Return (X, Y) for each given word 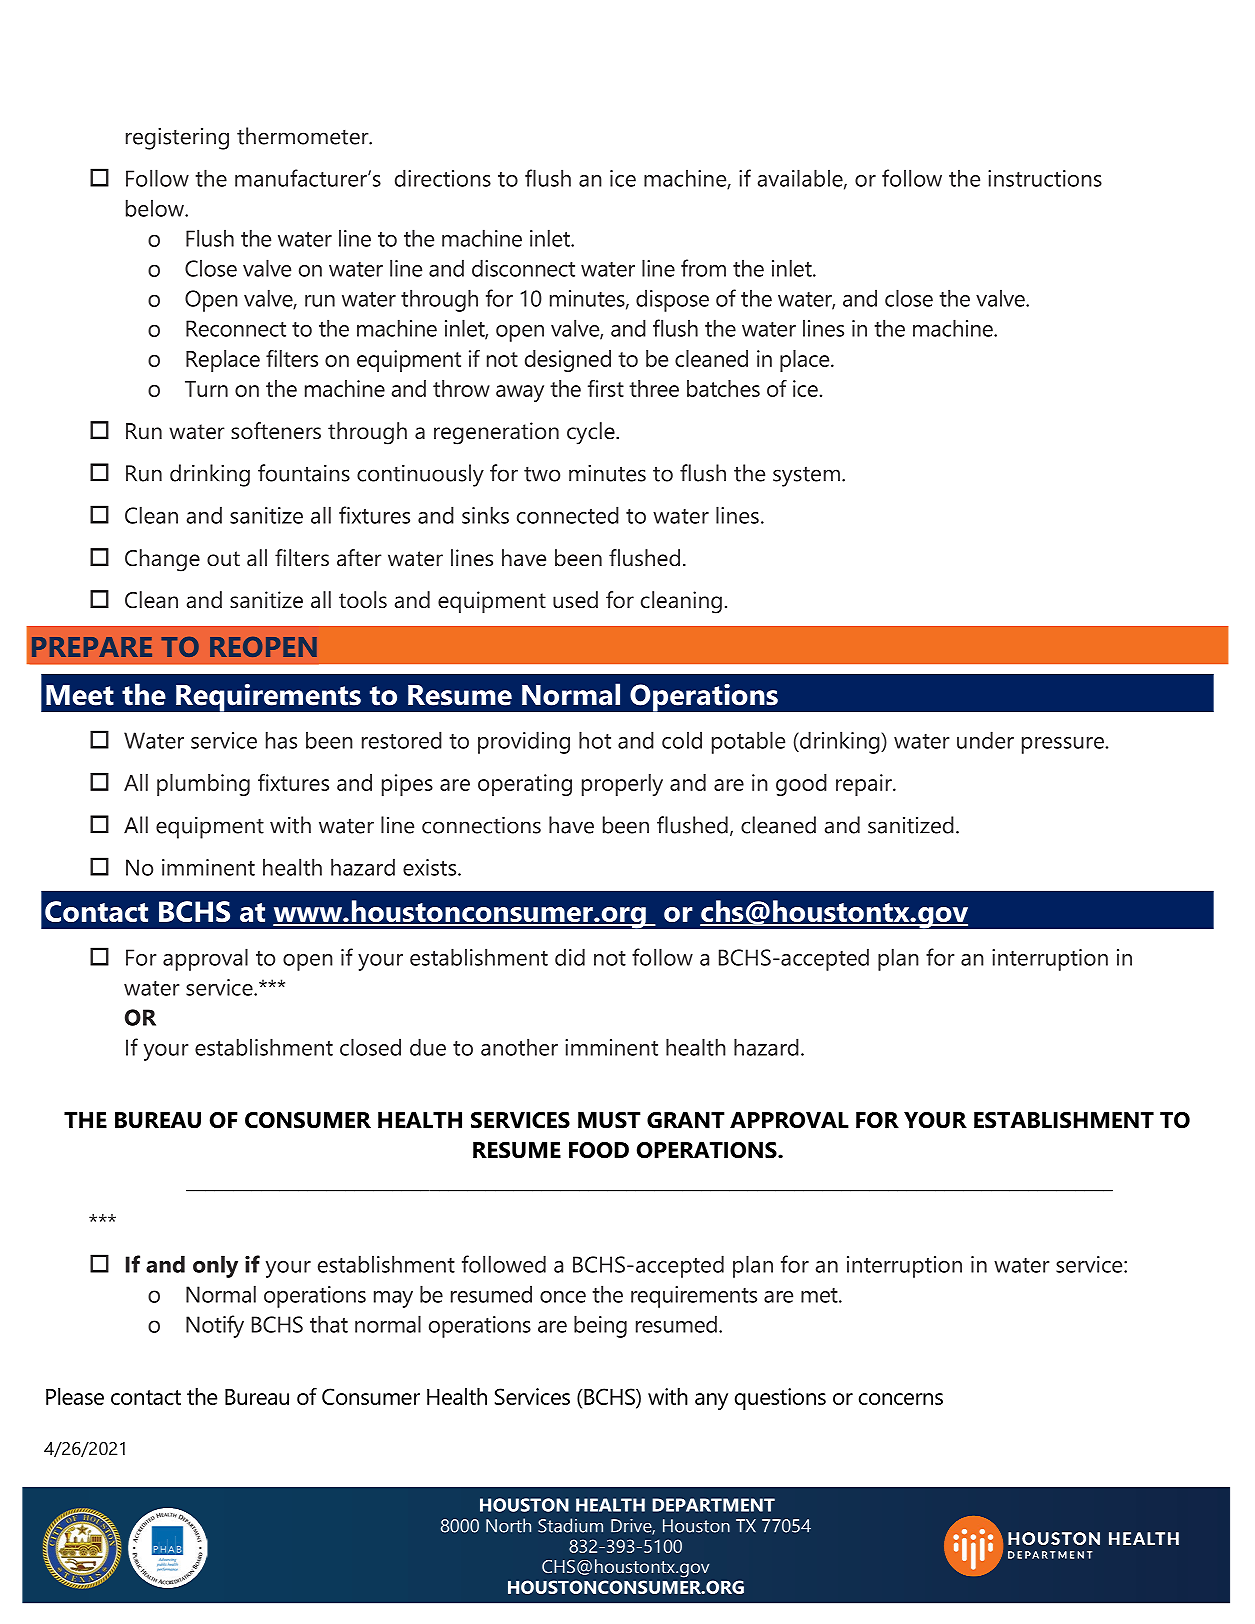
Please (75, 1396)
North (508, 1525)
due (428, 1047)
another (519, 1047)
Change (162, 560)
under (985, 740)
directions (443, 178)
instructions (1045, 178)
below (156, 208)
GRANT (686, 1120)
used (575, 600)
